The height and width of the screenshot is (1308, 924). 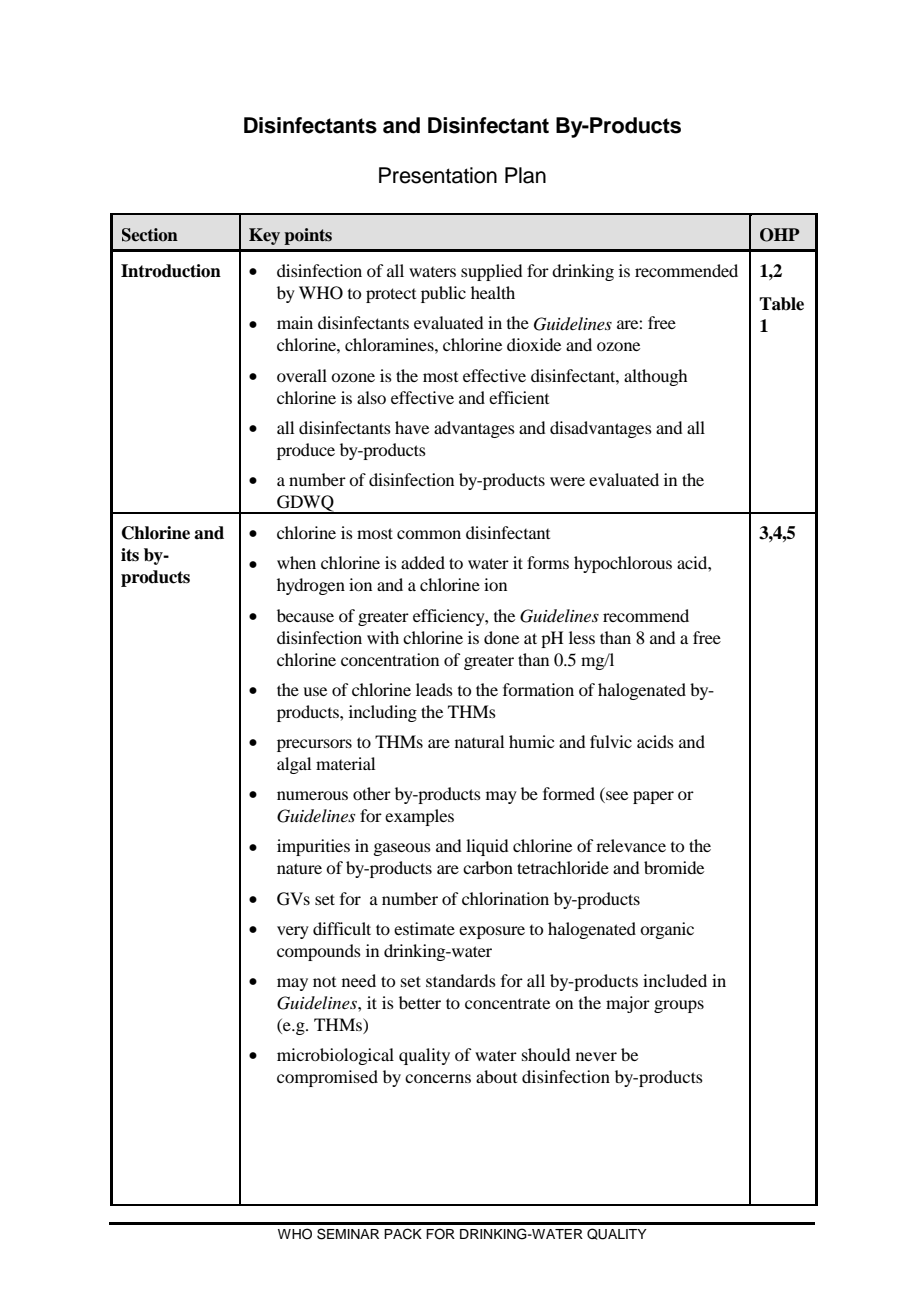 What do you see at coordinates (438, 175) in the screenshot?
I see `Presentation` at bounding box center [438, 175].
